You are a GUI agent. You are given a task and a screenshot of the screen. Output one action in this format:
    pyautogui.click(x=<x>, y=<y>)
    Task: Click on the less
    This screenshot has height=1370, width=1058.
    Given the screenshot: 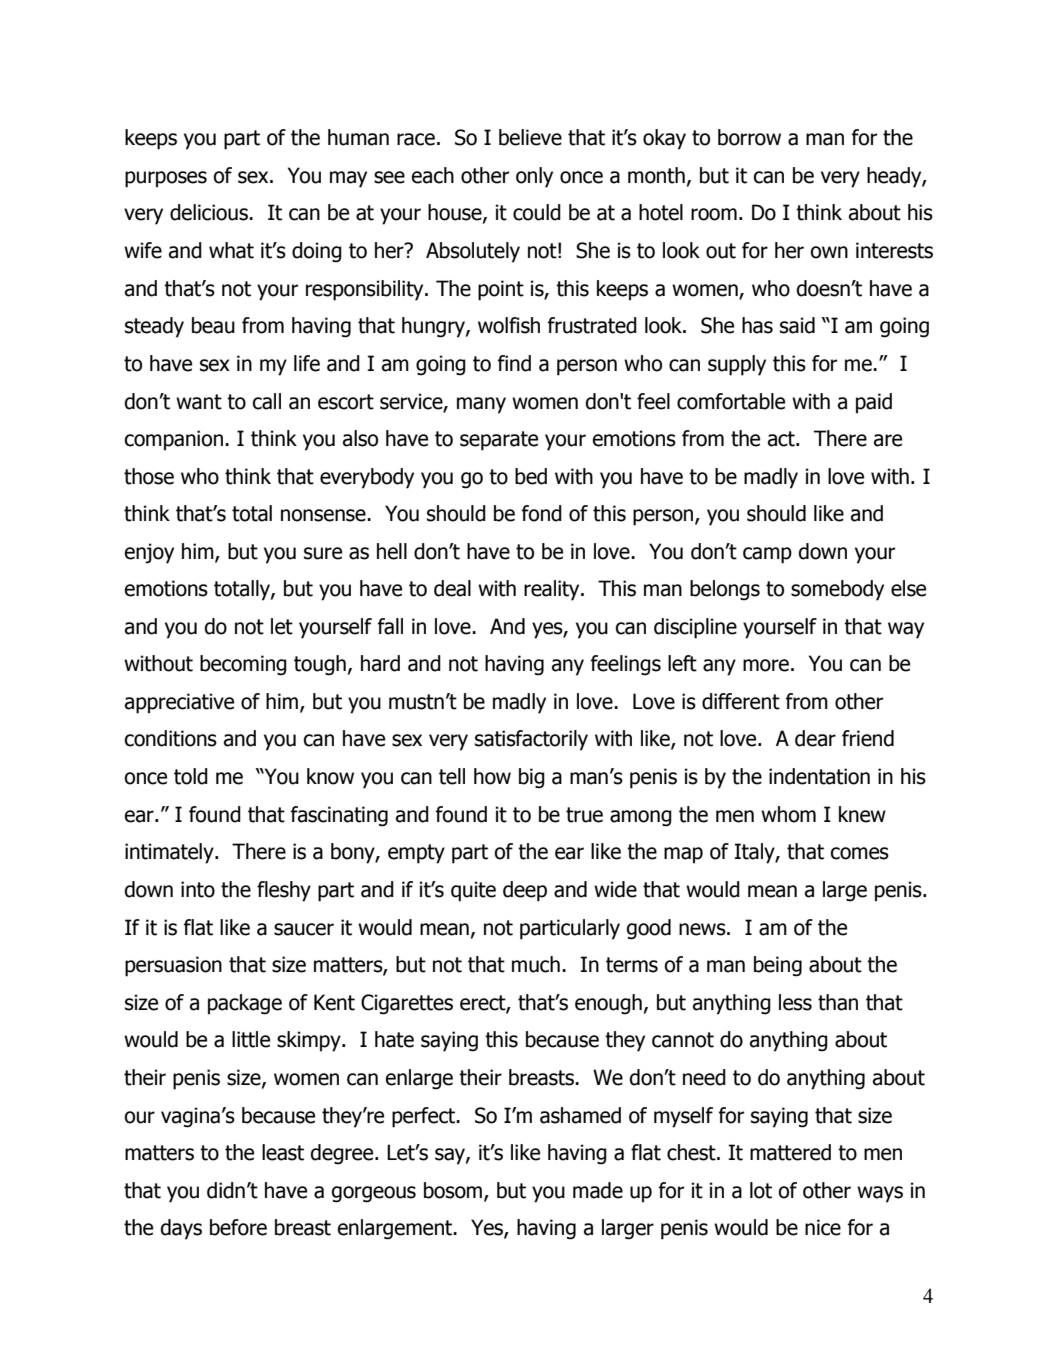 What is the action you would take?
    pyautogui.click(x=795, y=1002)
